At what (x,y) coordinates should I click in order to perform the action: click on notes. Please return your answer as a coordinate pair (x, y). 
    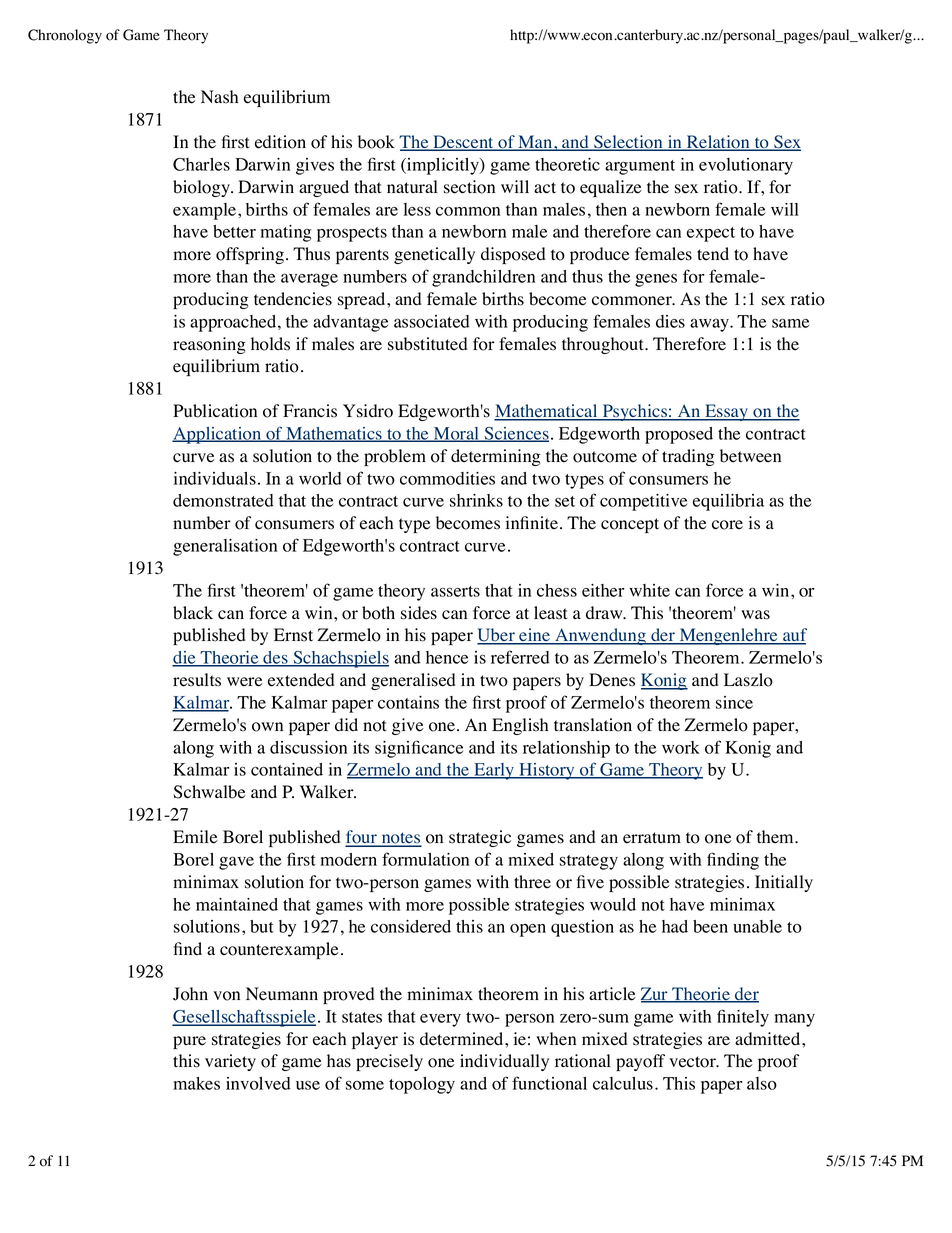
    Looking at the image, I should click on (400, 839).
